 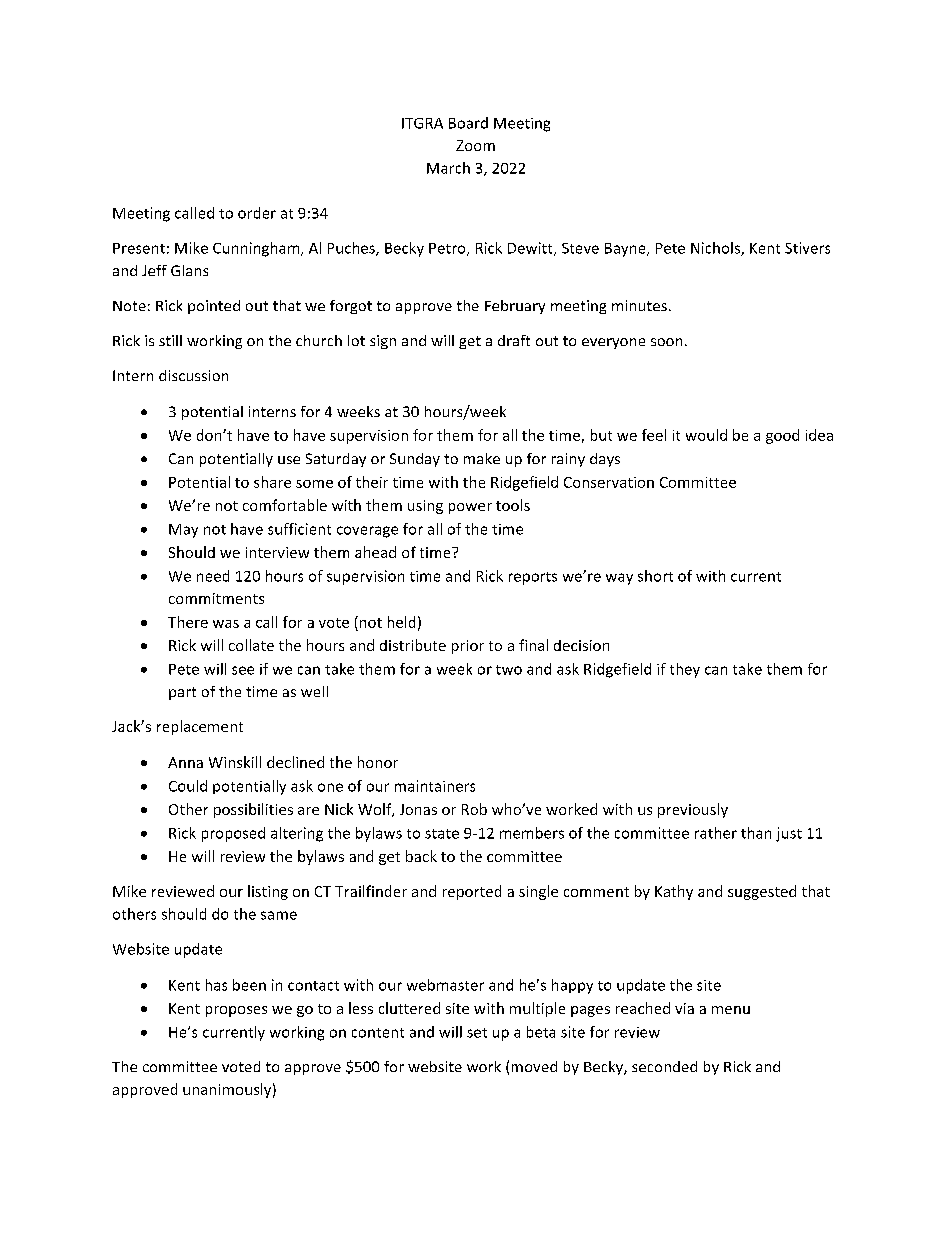 What do you see at coordinates (257, 213) in the screenshot?
I see `order` at bounding box center [257, 213].
